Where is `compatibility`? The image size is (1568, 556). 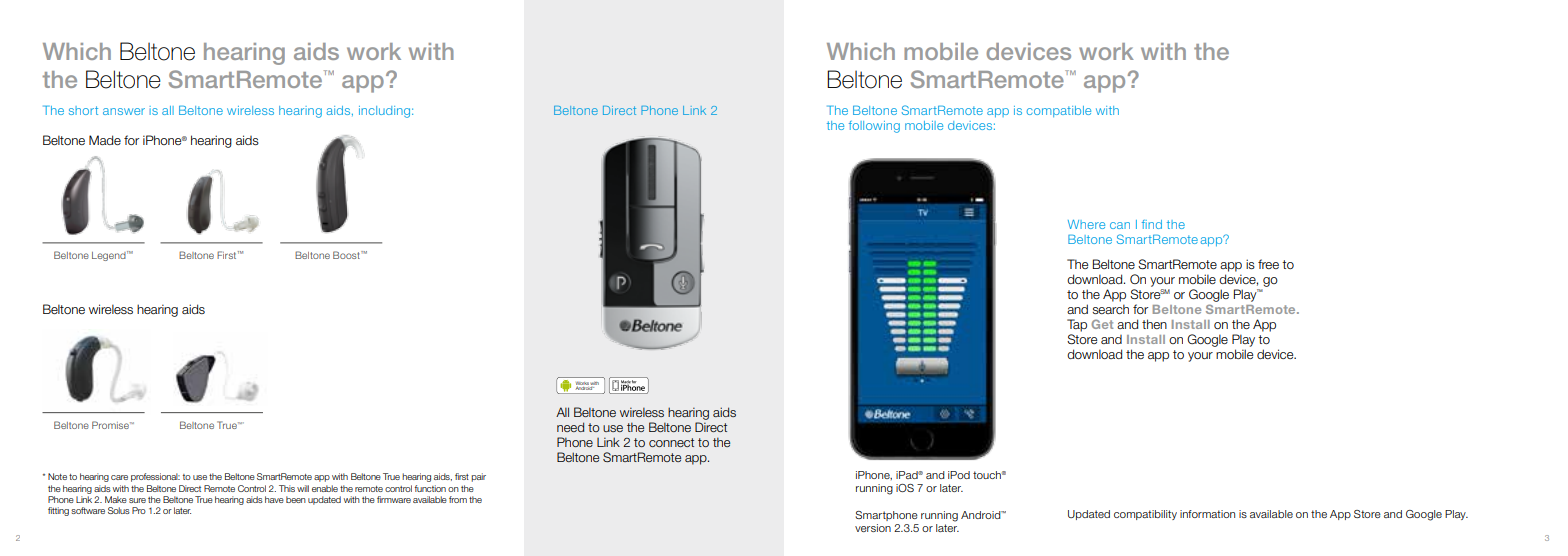
compatibility is located at coordinates (1145, 515).
